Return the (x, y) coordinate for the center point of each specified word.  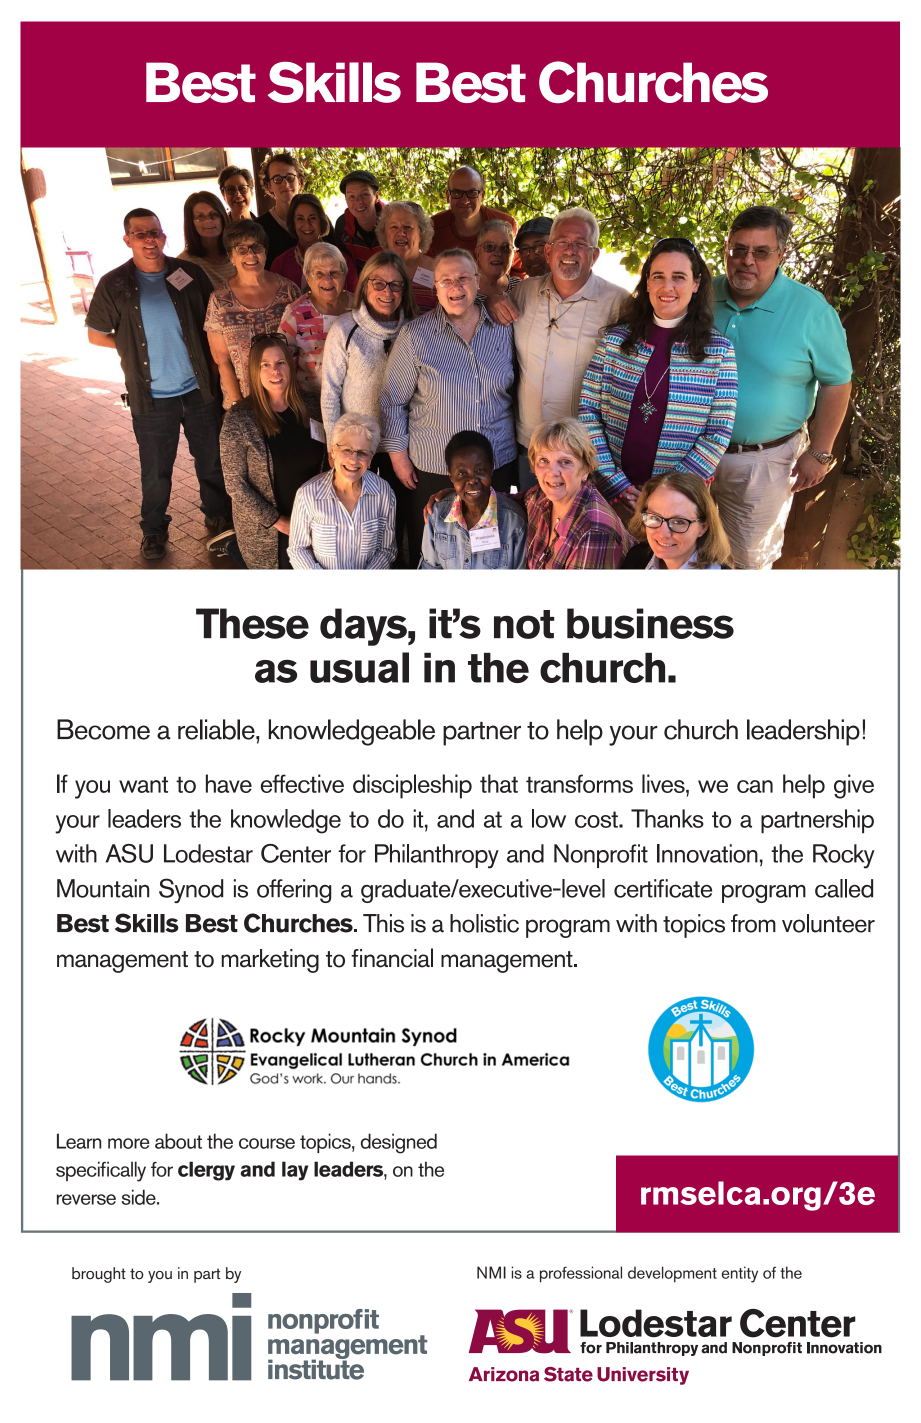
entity (740, 1274)
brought (99, 1275)
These (252, 623)
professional (581, 1274)
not (524, 624)
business (650, 623)
